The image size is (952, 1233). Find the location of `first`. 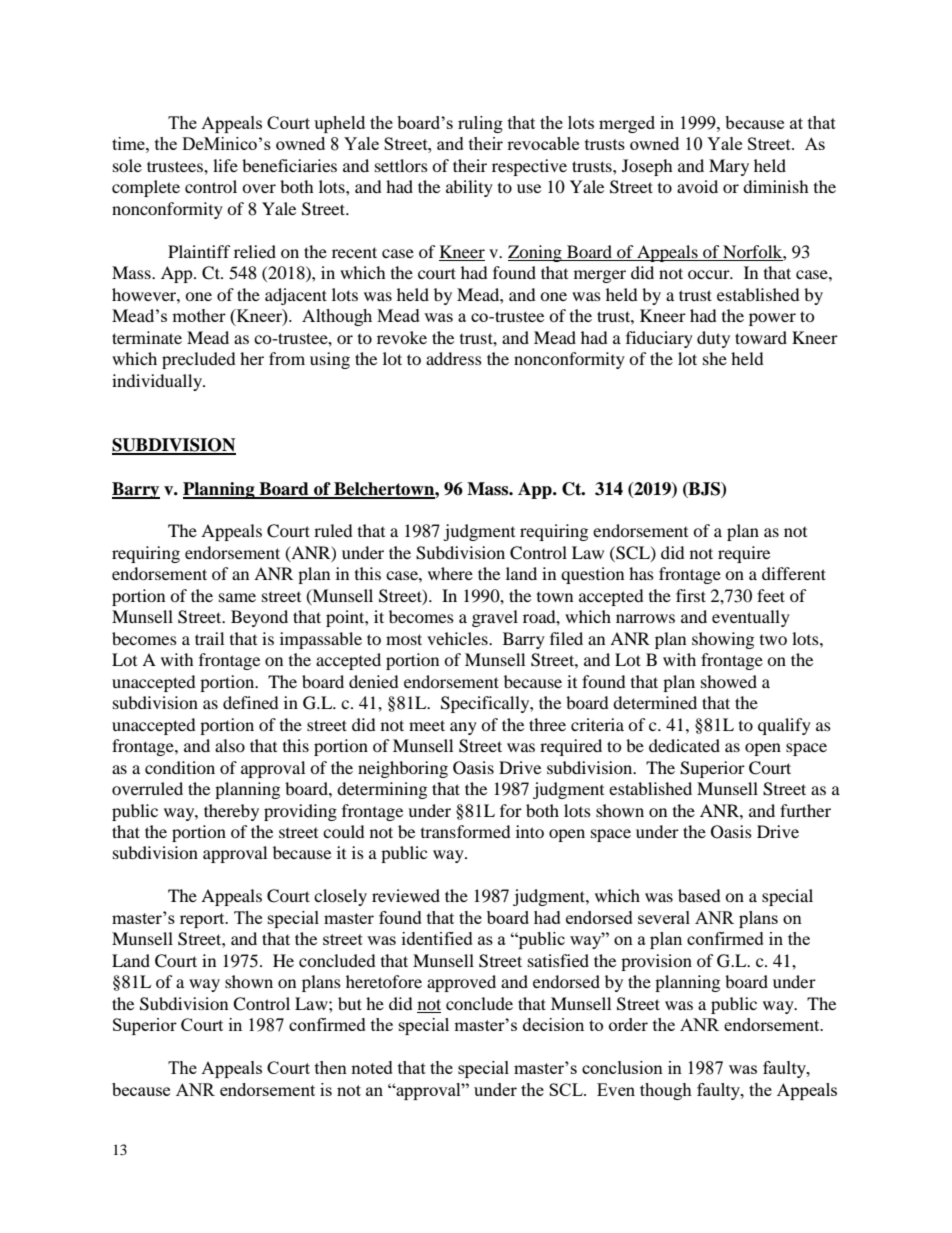

first is located at coordinates (691, 595).
